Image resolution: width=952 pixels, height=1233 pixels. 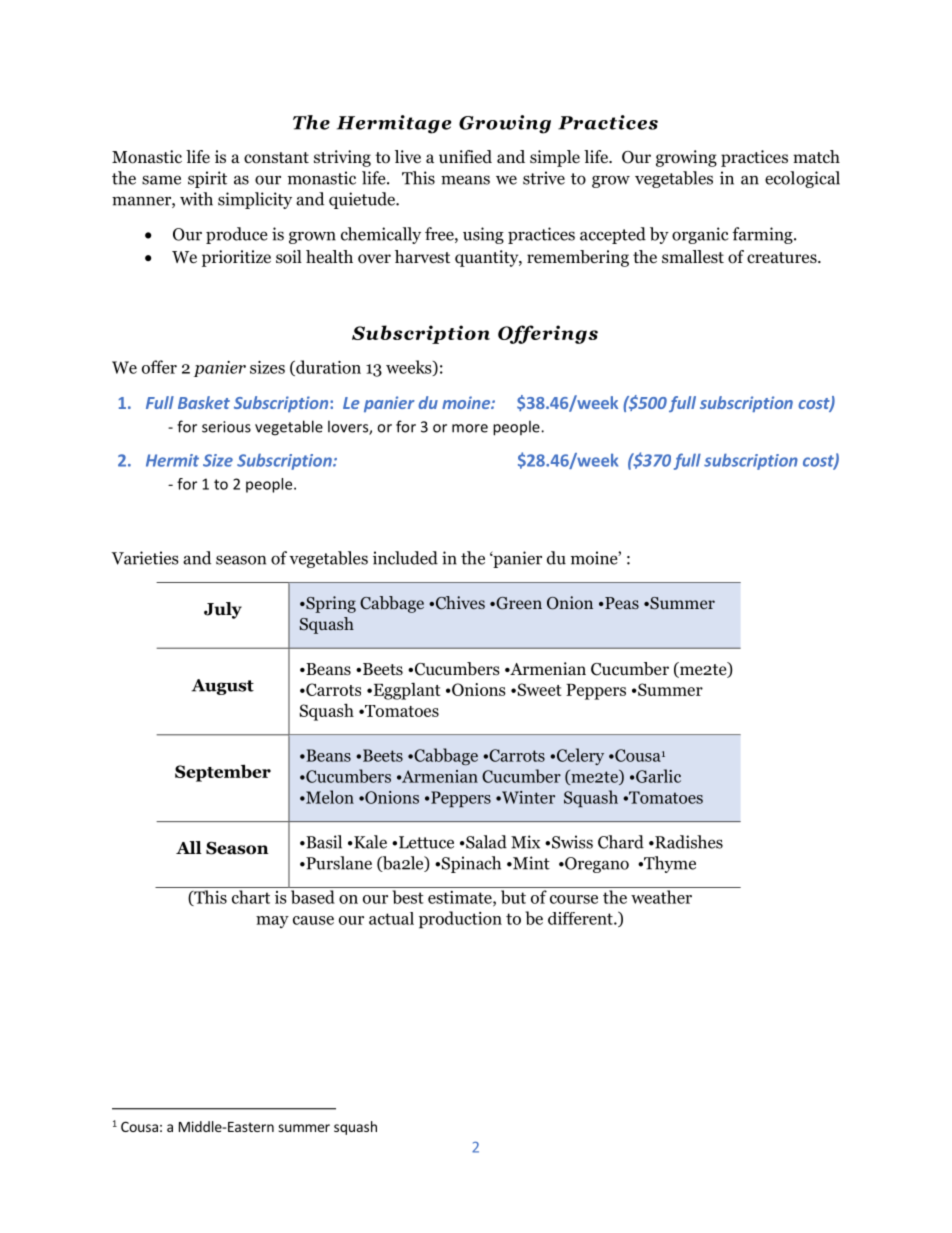 What do you see at coordinates (251, 897) in the screenshot?
I see `chart` at bounding box center [251, 897].
